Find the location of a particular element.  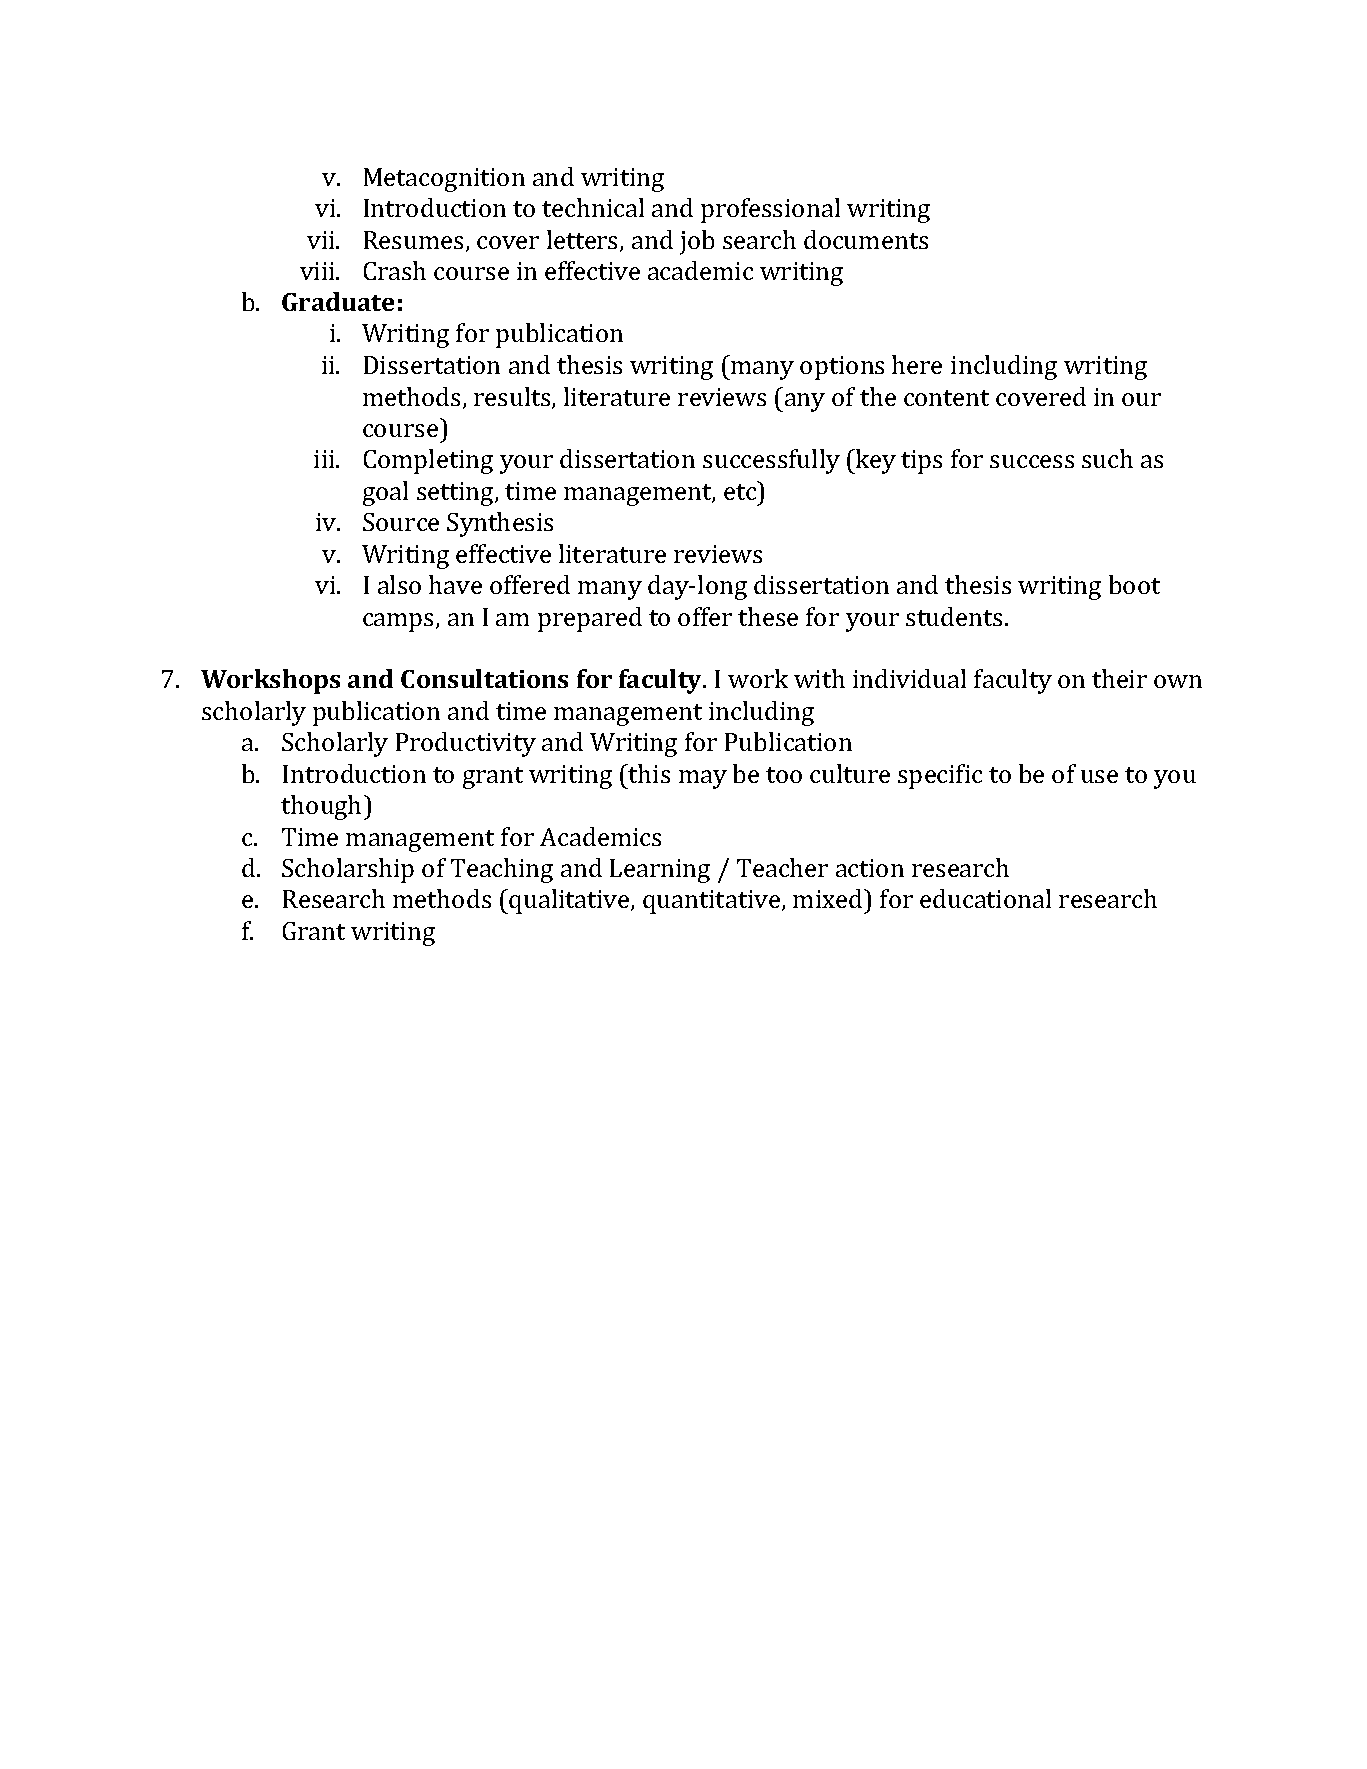

Metacognition is located at coordinates (444, 180).
